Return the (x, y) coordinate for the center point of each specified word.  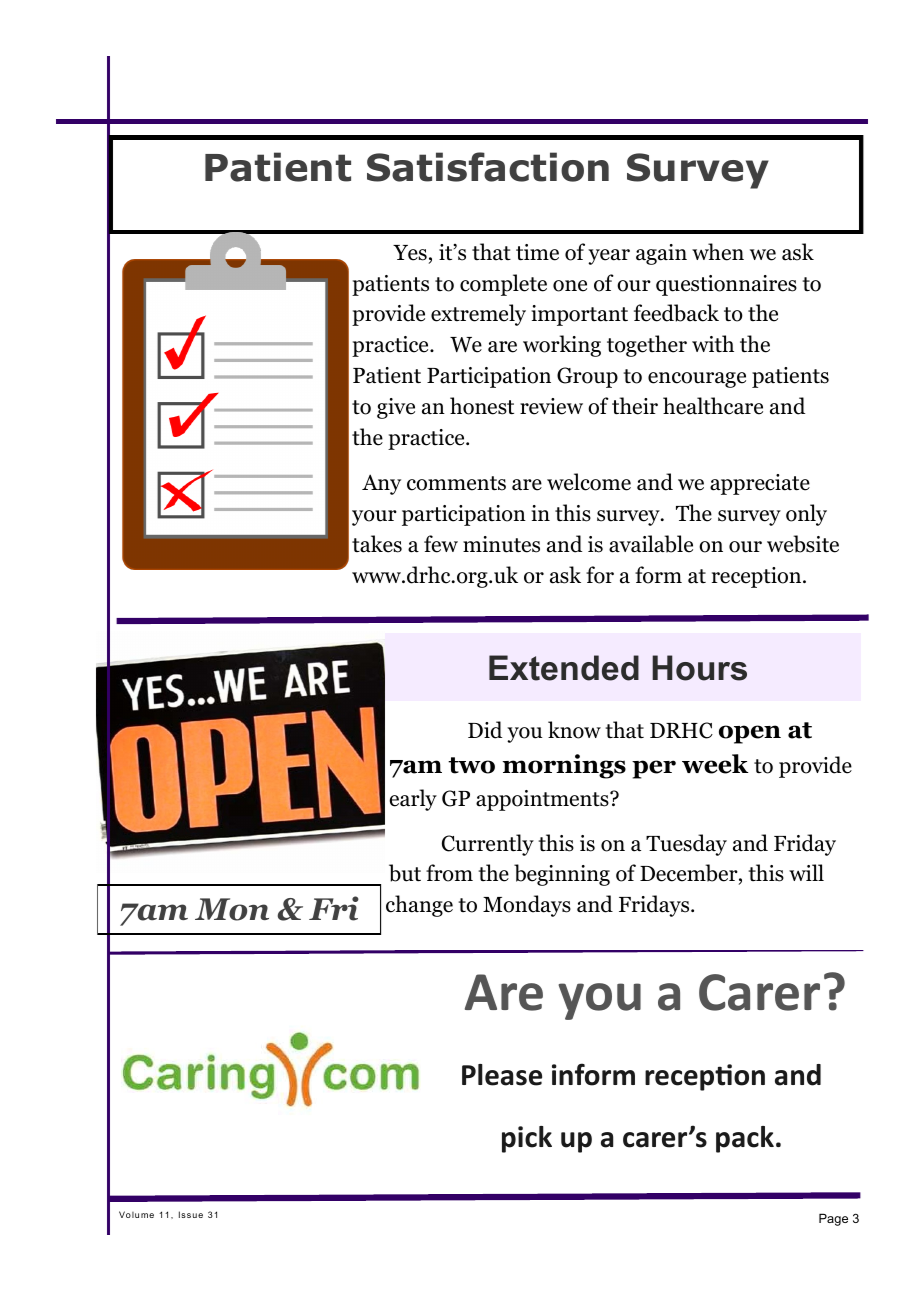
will (806, 872)
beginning (562, 875)
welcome (589, 482)
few (441, 544)
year (609, 257)
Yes (410, 253)
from (449, 873)
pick (527, 1139)
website (803, 544)
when (718, 252)
